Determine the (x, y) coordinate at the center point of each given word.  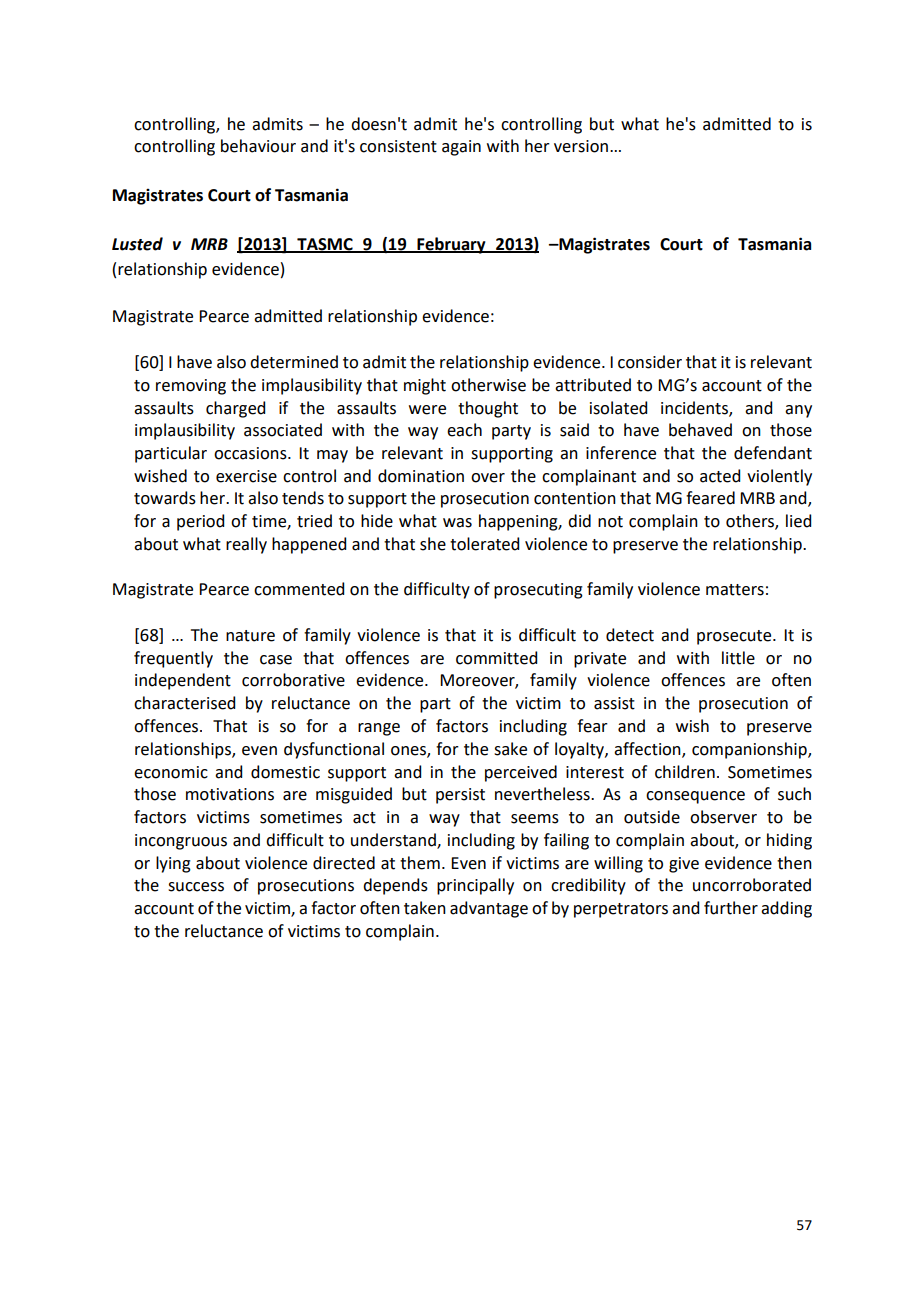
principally (475, 886)
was (457, 523)
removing (191, 387)
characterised (184, 703)
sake (510, 749)
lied (798, 521)
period (200, 522)
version (581, 146)
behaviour (258, 146)
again (461, 148)
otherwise (488, 385)
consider (650, 362)
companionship (750, 750)
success (196, 887)
